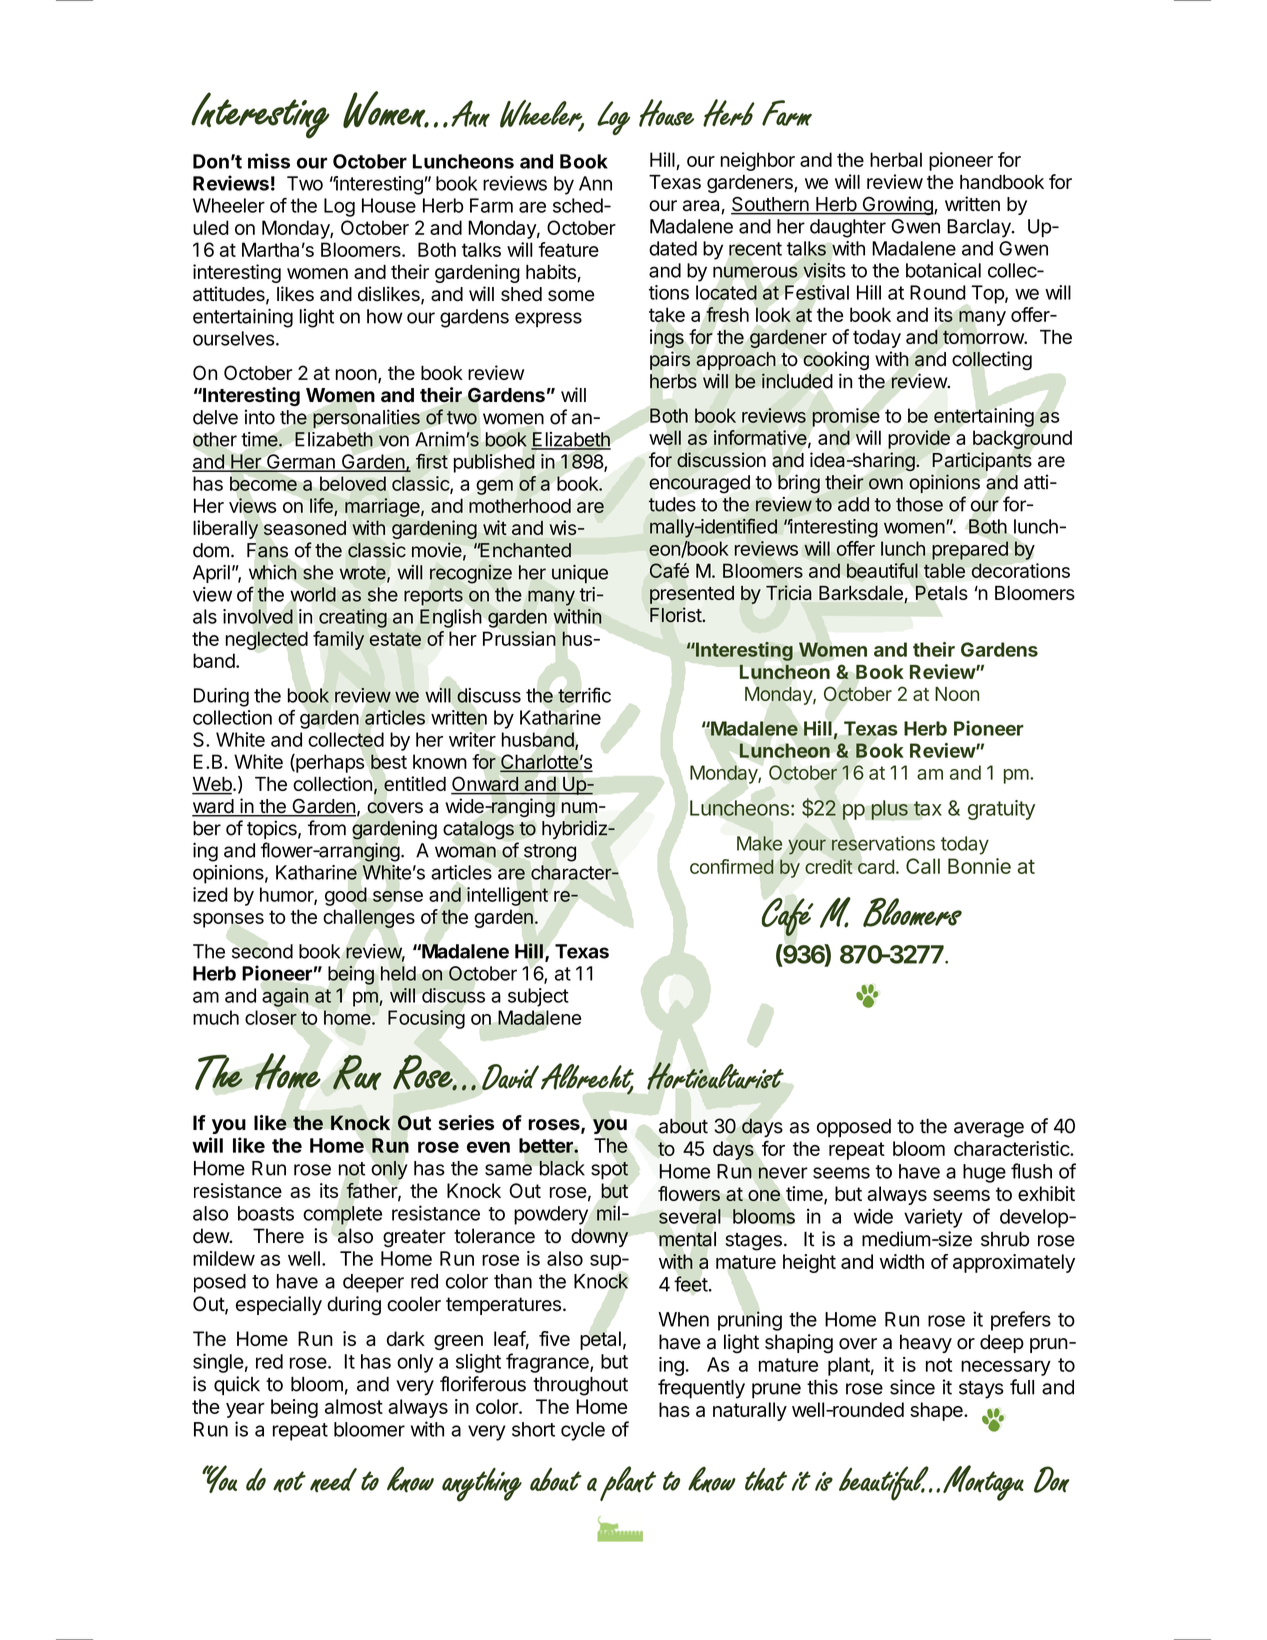 The height and width of the screenshot is (1640, 1267). What do you see at coordinates (919, 504) in the screenshot?
I see `those` at bounding box center [919, 504].
